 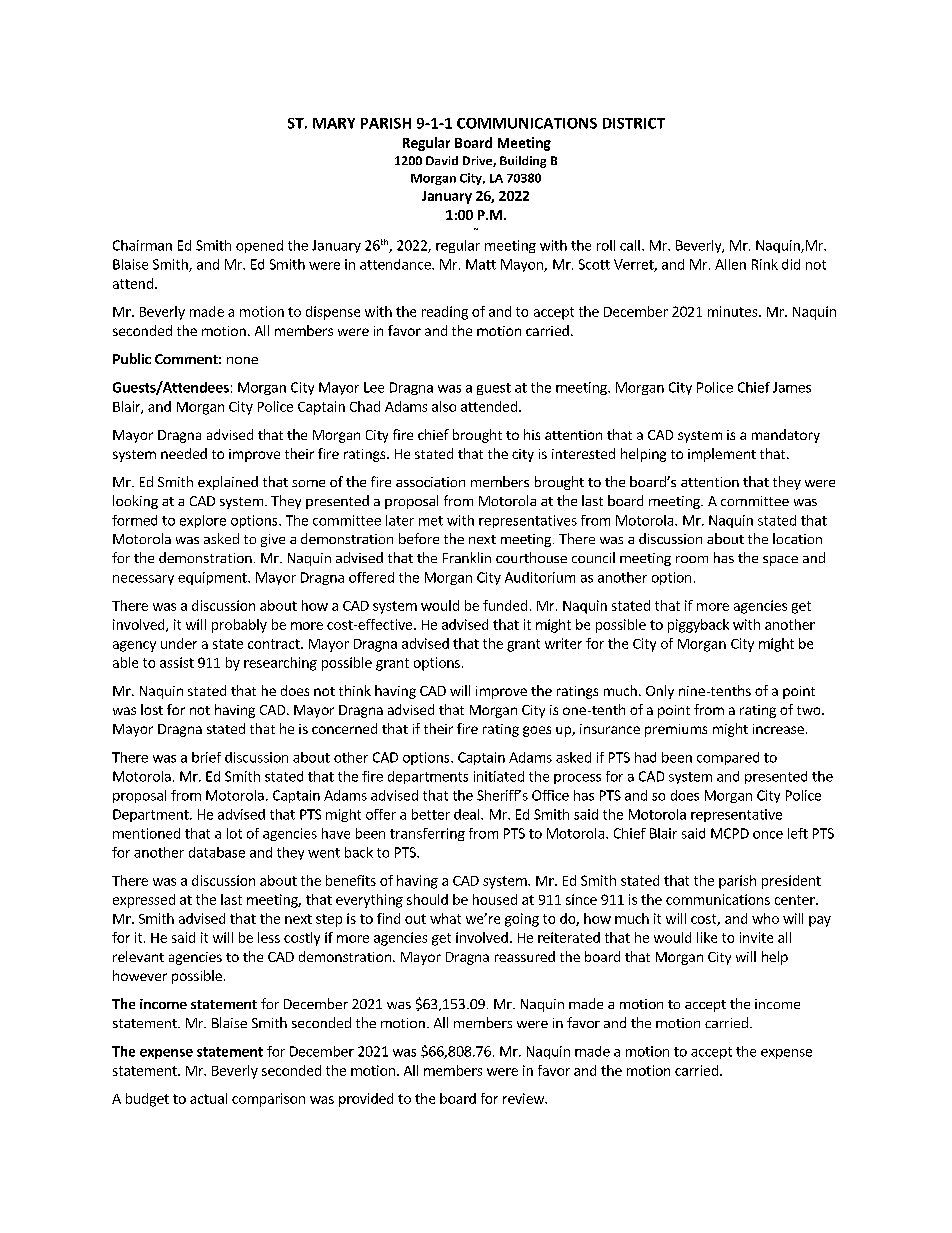 What do you see at coordinates (634, 123) in the image?
I see `DISTRICT` at bounding box center [634, 123].
